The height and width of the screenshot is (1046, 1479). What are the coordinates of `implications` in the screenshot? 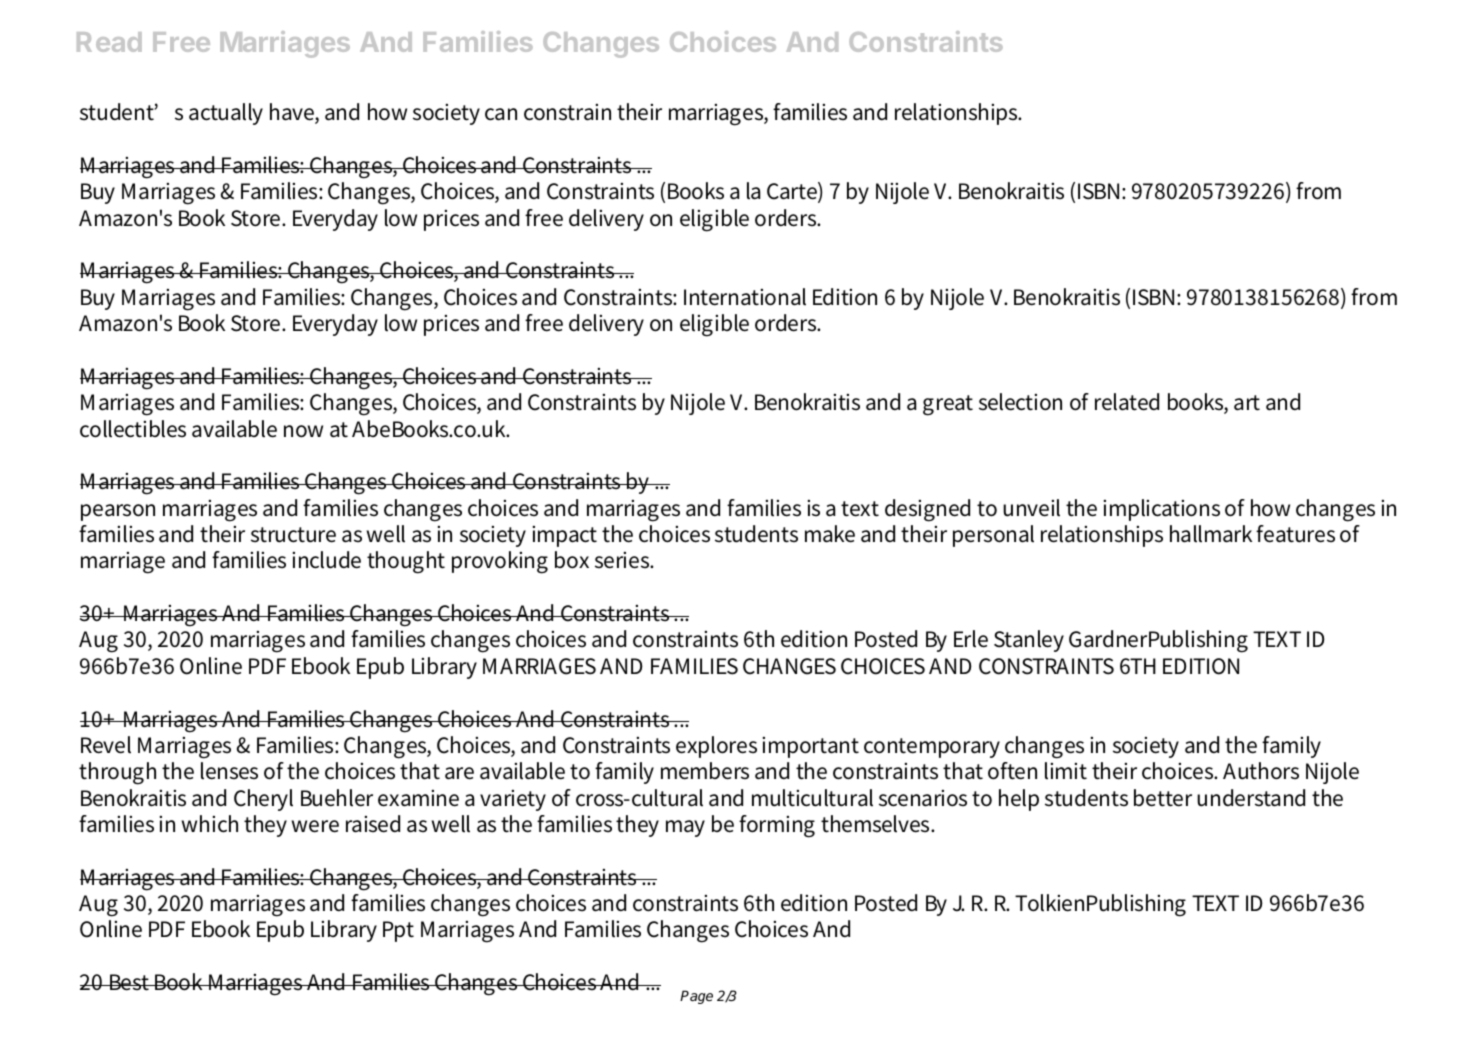 It's located at (1161, 510).
